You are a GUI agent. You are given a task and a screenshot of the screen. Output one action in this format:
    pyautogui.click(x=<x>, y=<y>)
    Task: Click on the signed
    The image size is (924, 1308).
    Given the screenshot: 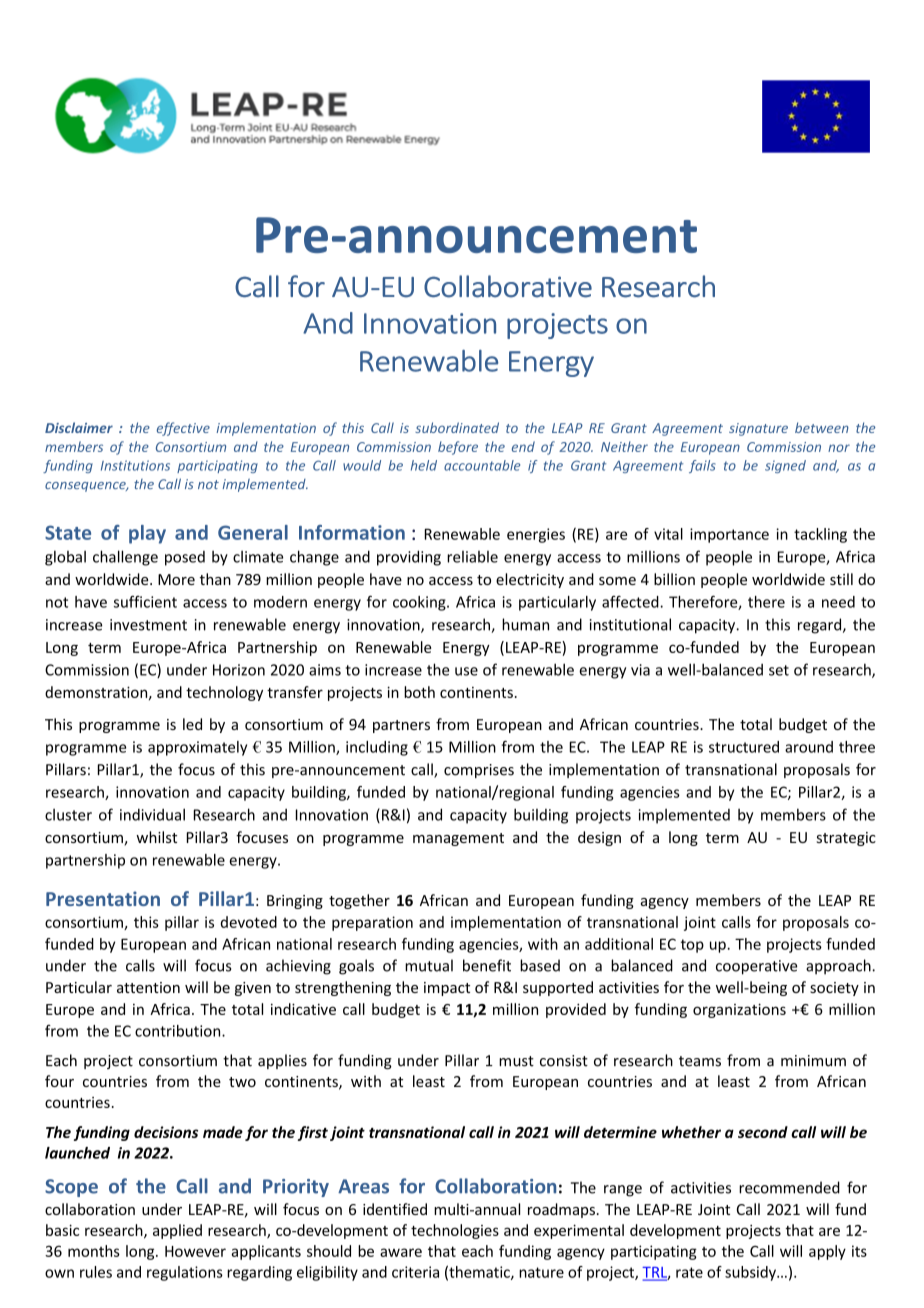 What is the action you would take?
    pyautogui.click(x=785, y=466)
